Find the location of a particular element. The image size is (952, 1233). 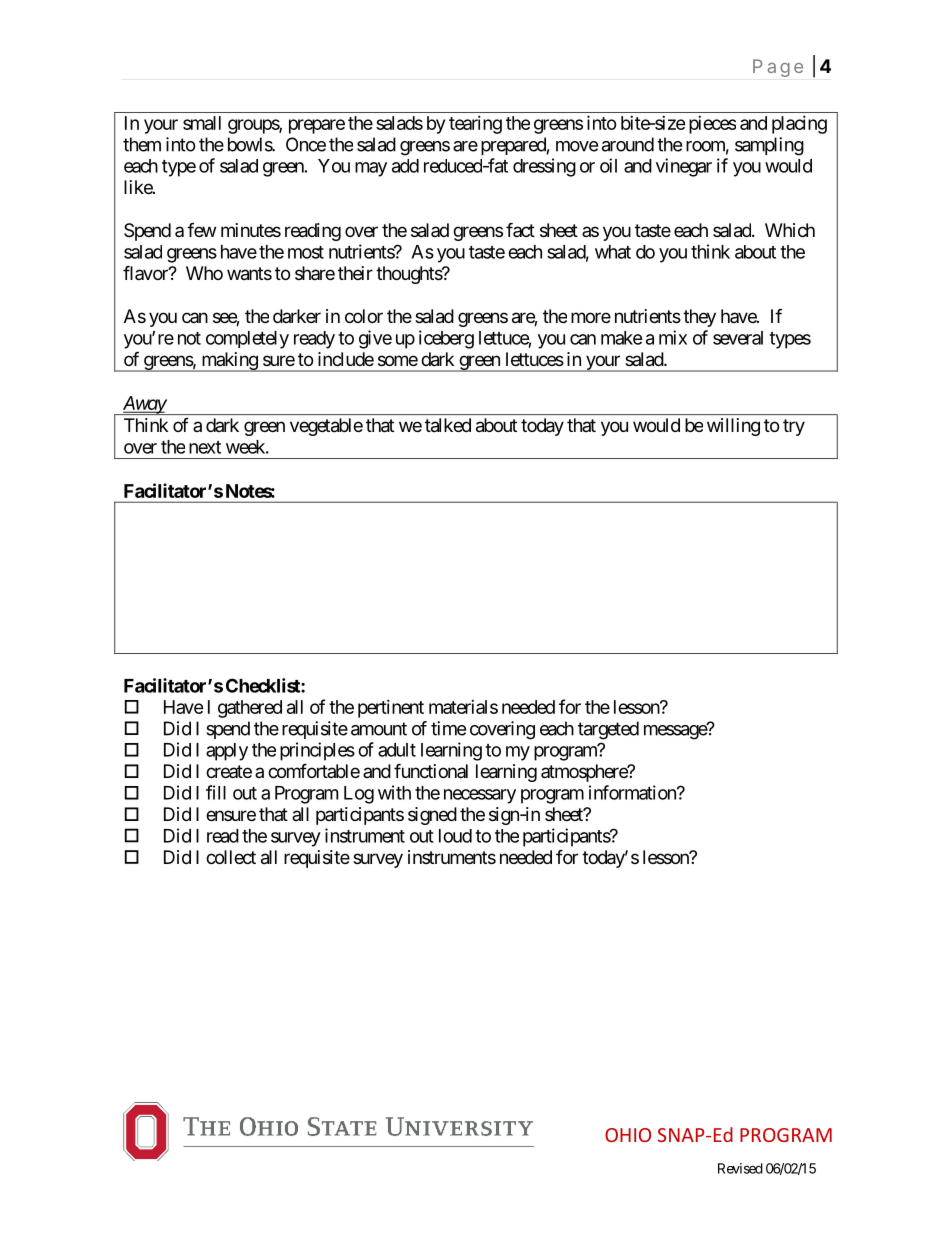

small is located at coordinates (202, 123).
